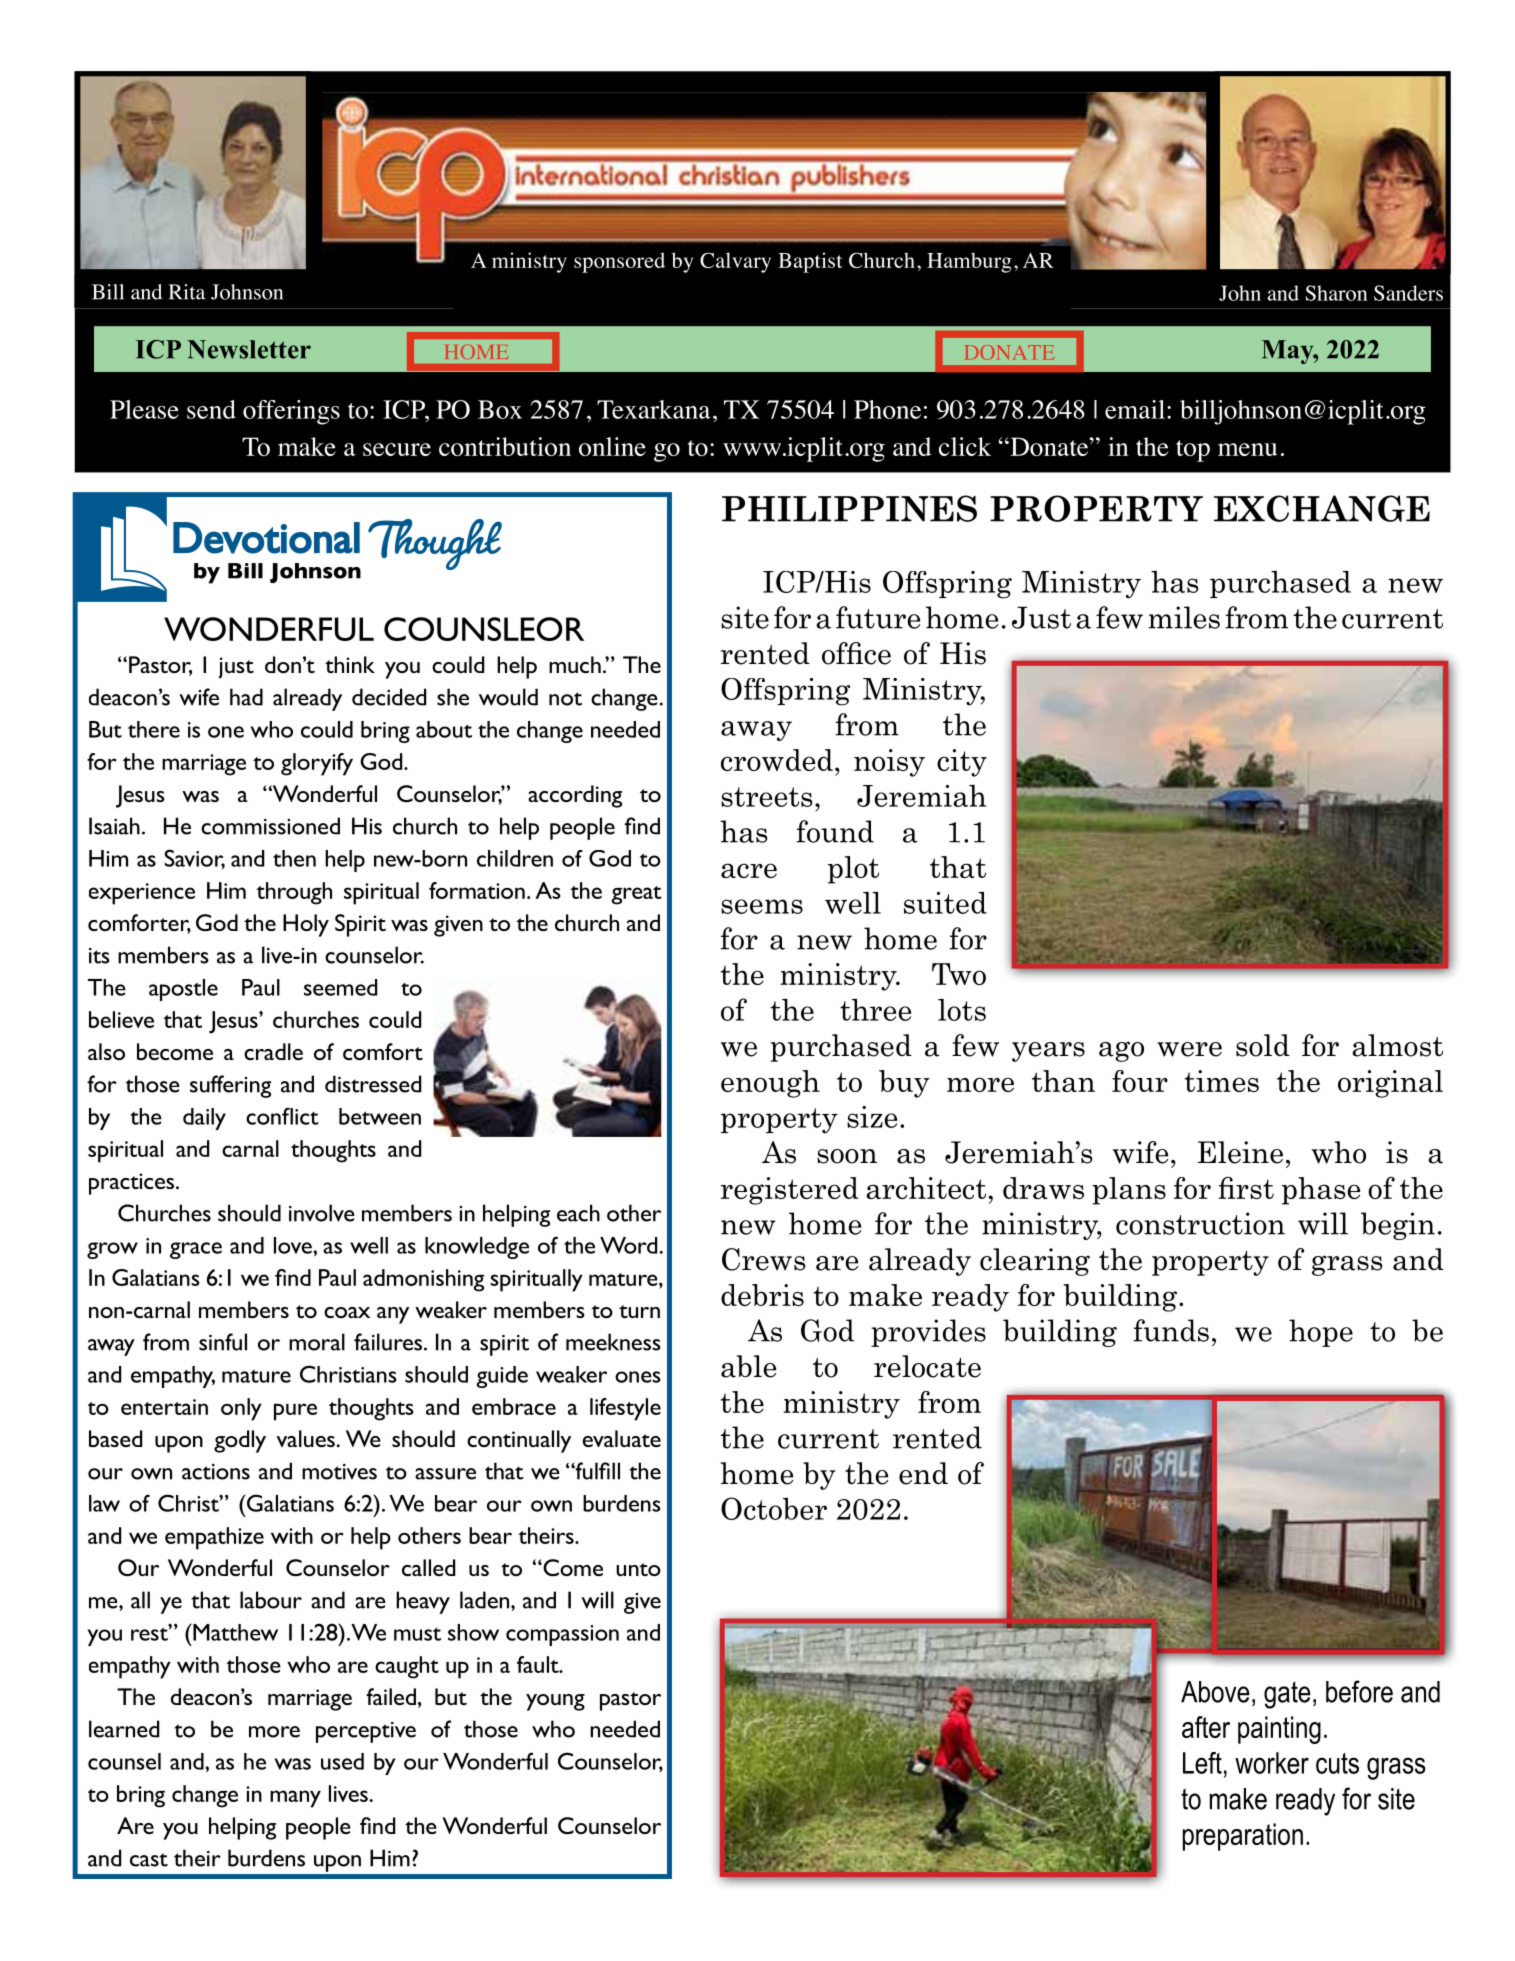  Describe the element at coordinates (230, 1086) in the image. I see `suffering` at that location.
